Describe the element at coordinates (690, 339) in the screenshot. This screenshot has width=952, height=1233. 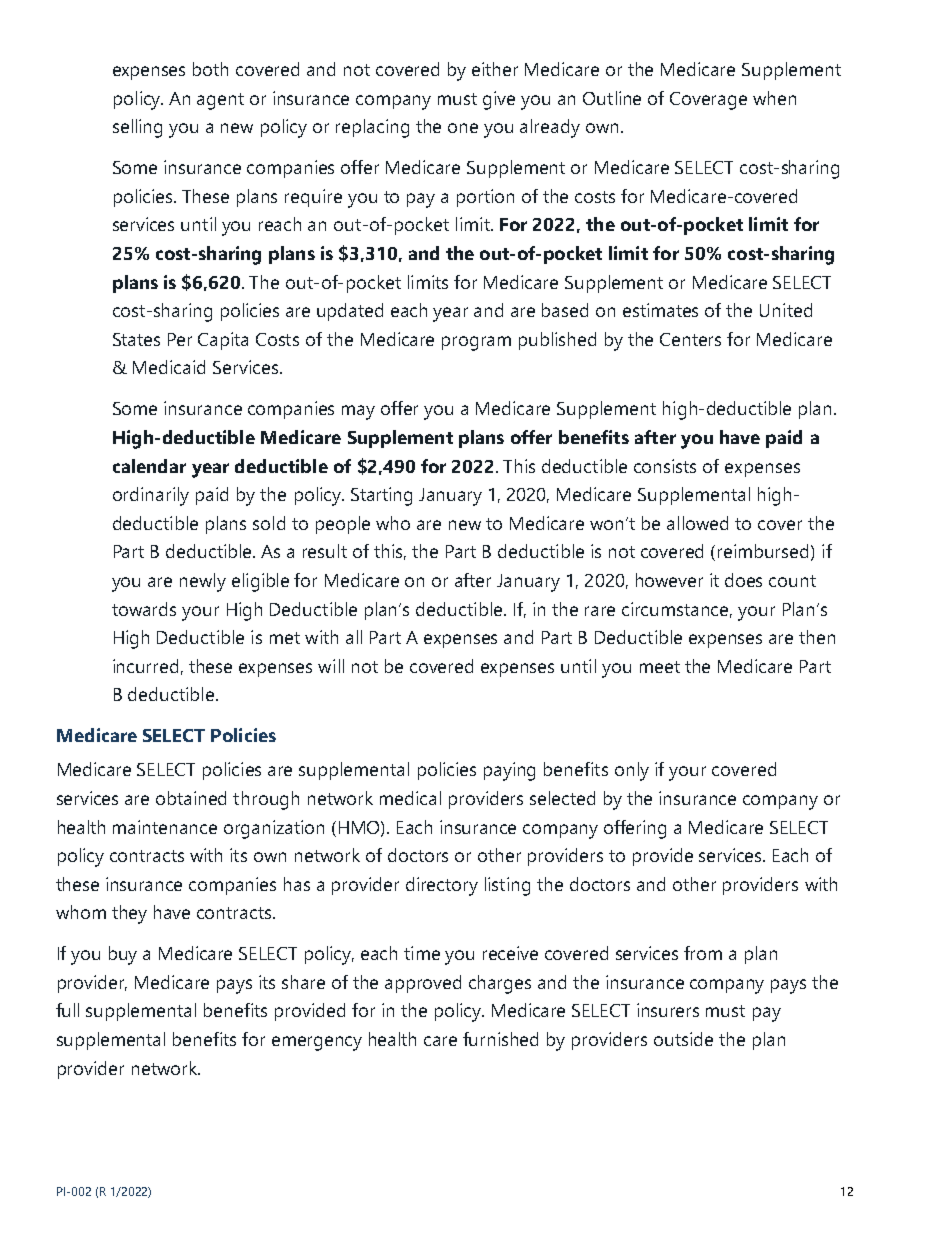
I see `Centers` at that location.
